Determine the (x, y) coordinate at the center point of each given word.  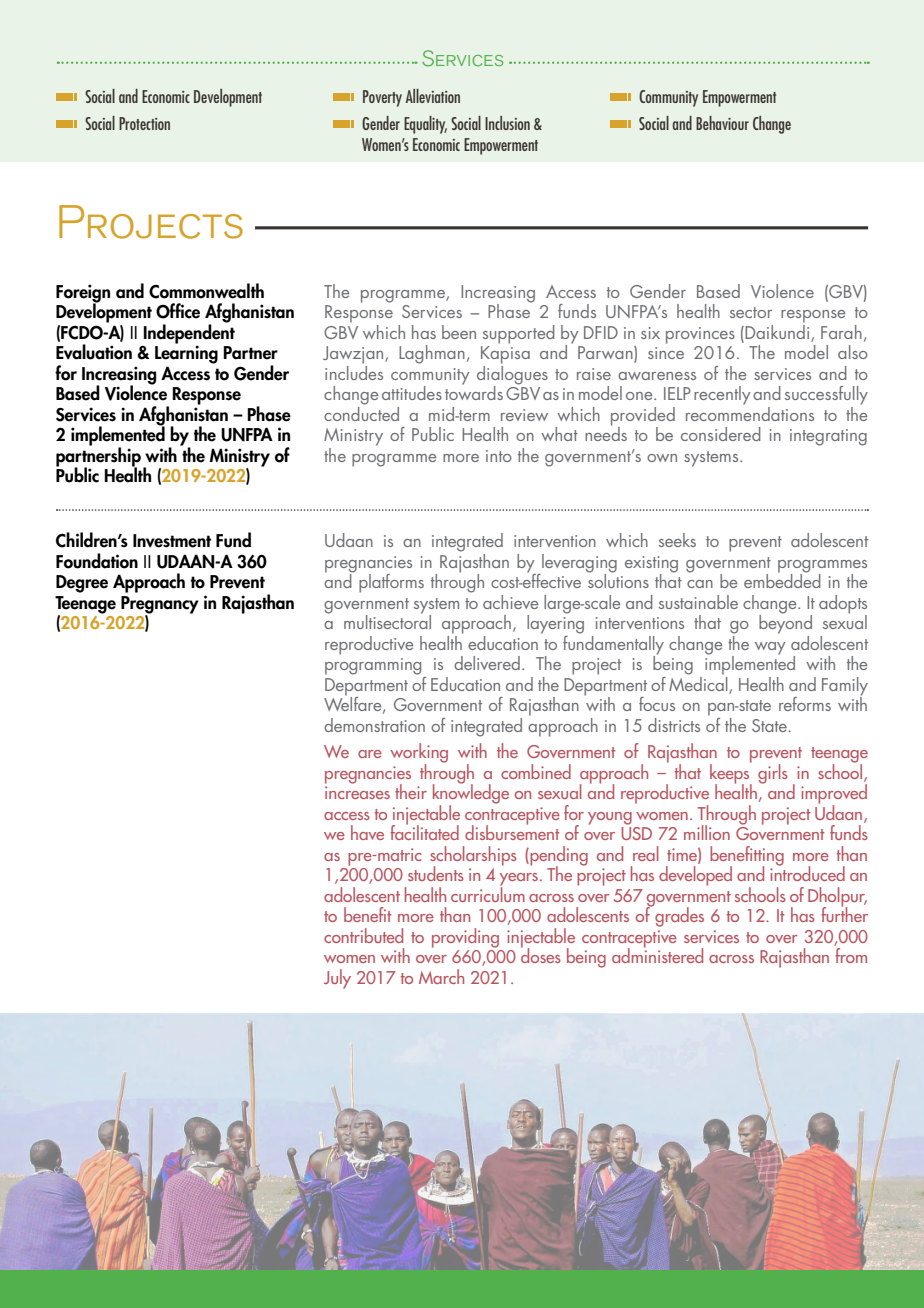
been (459, 332)
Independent (189, 334)
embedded (782, 580)
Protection (144, 123)
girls (773, 774)
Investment (172, 541)
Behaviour (722, 123)
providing (465, 938)
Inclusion (507, 123)
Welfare (354, 704)
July (337, 979)
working (419, 754)
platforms (391, 583)
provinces (700, 335)
